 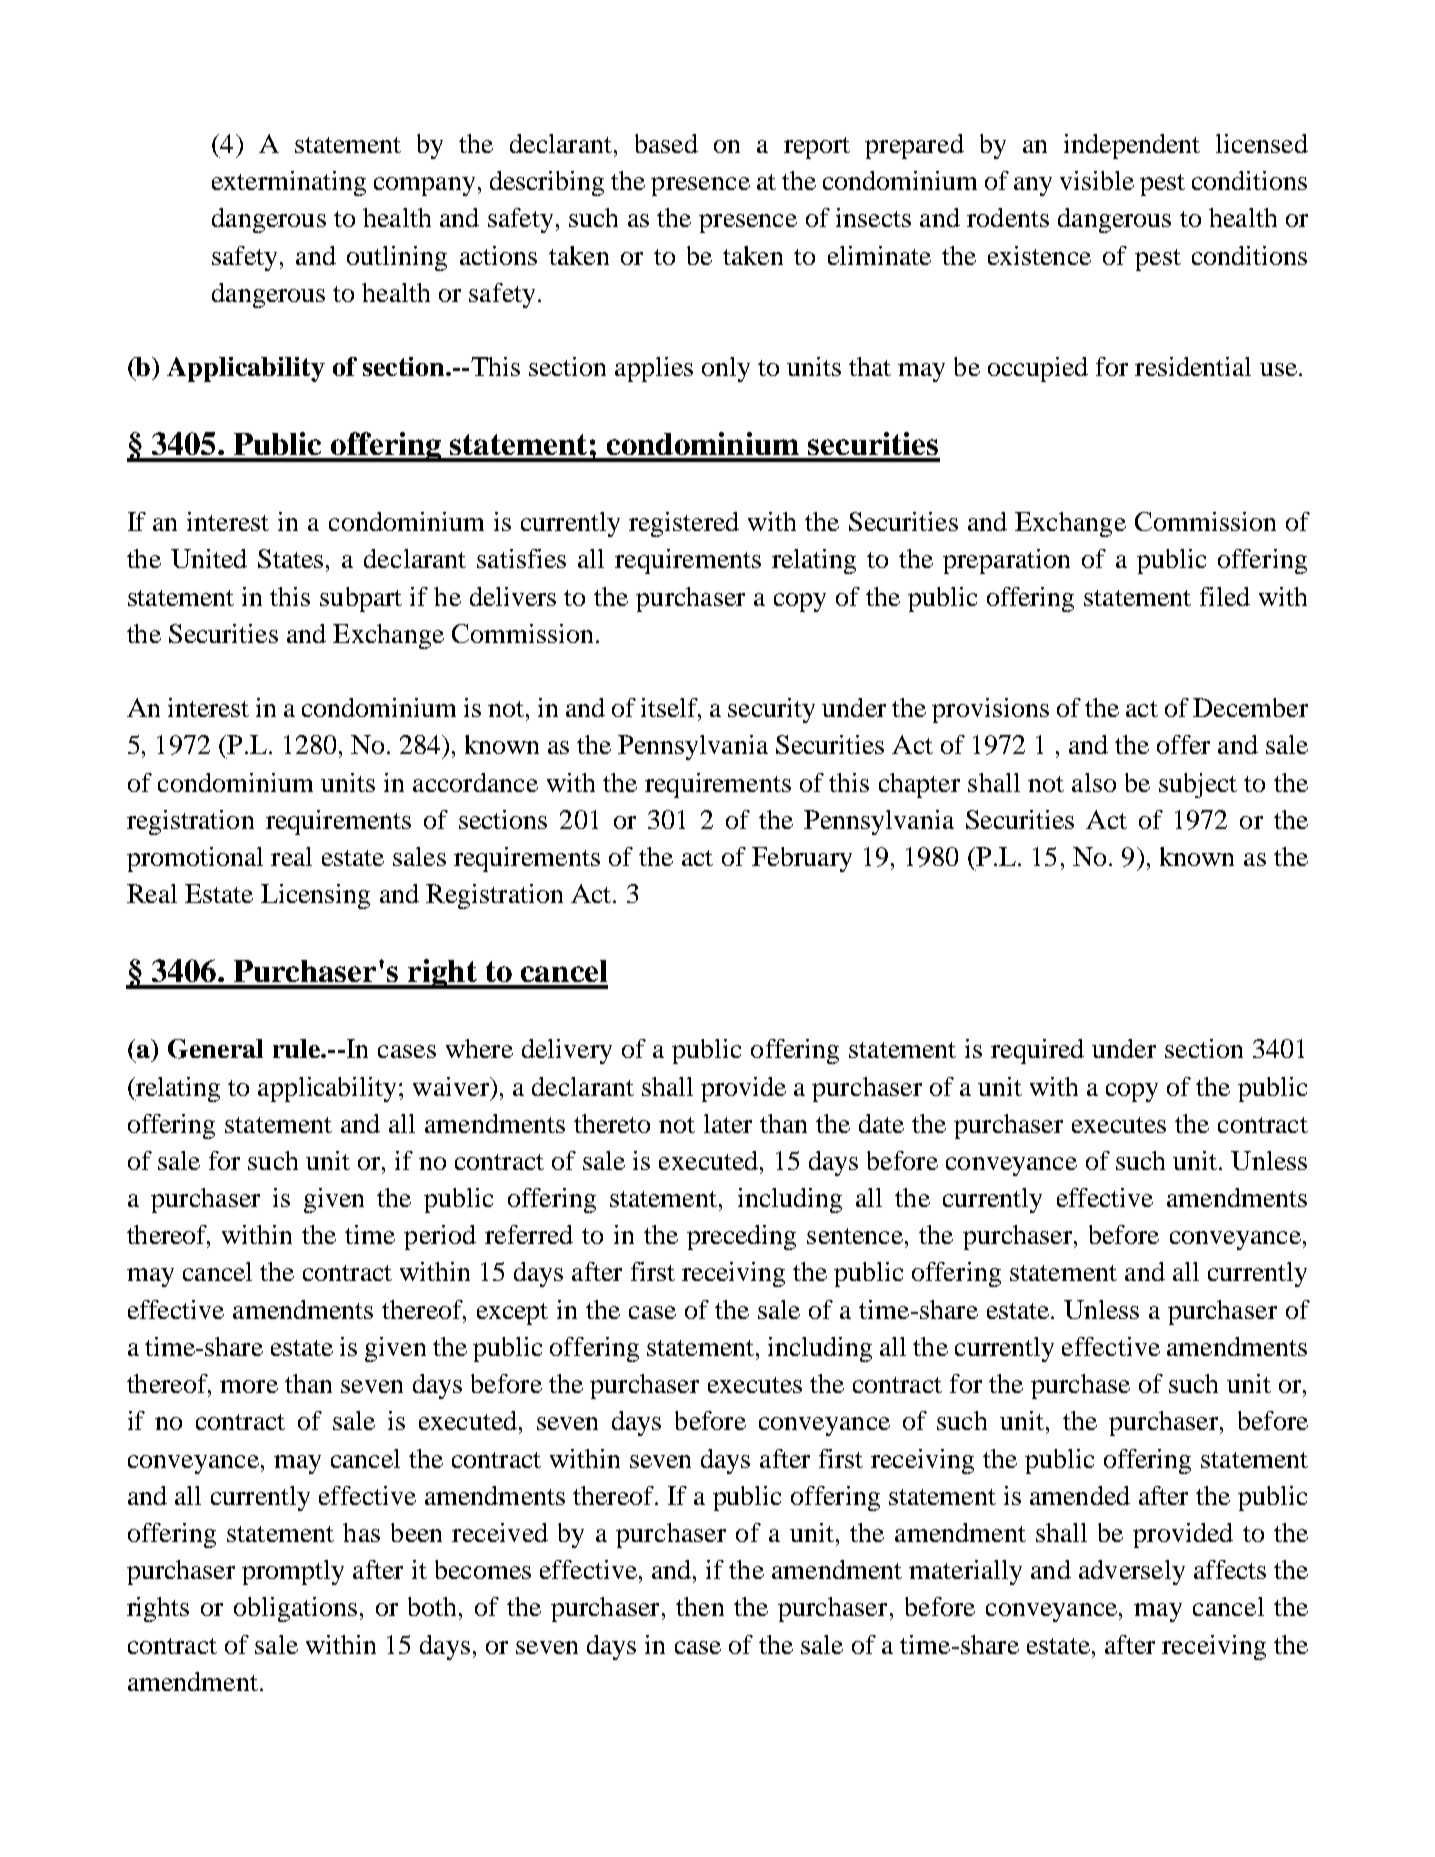 What do you see at coordinates (1037, 1051) in the document?
I see `required` at bounding box center [1037, 1051].
